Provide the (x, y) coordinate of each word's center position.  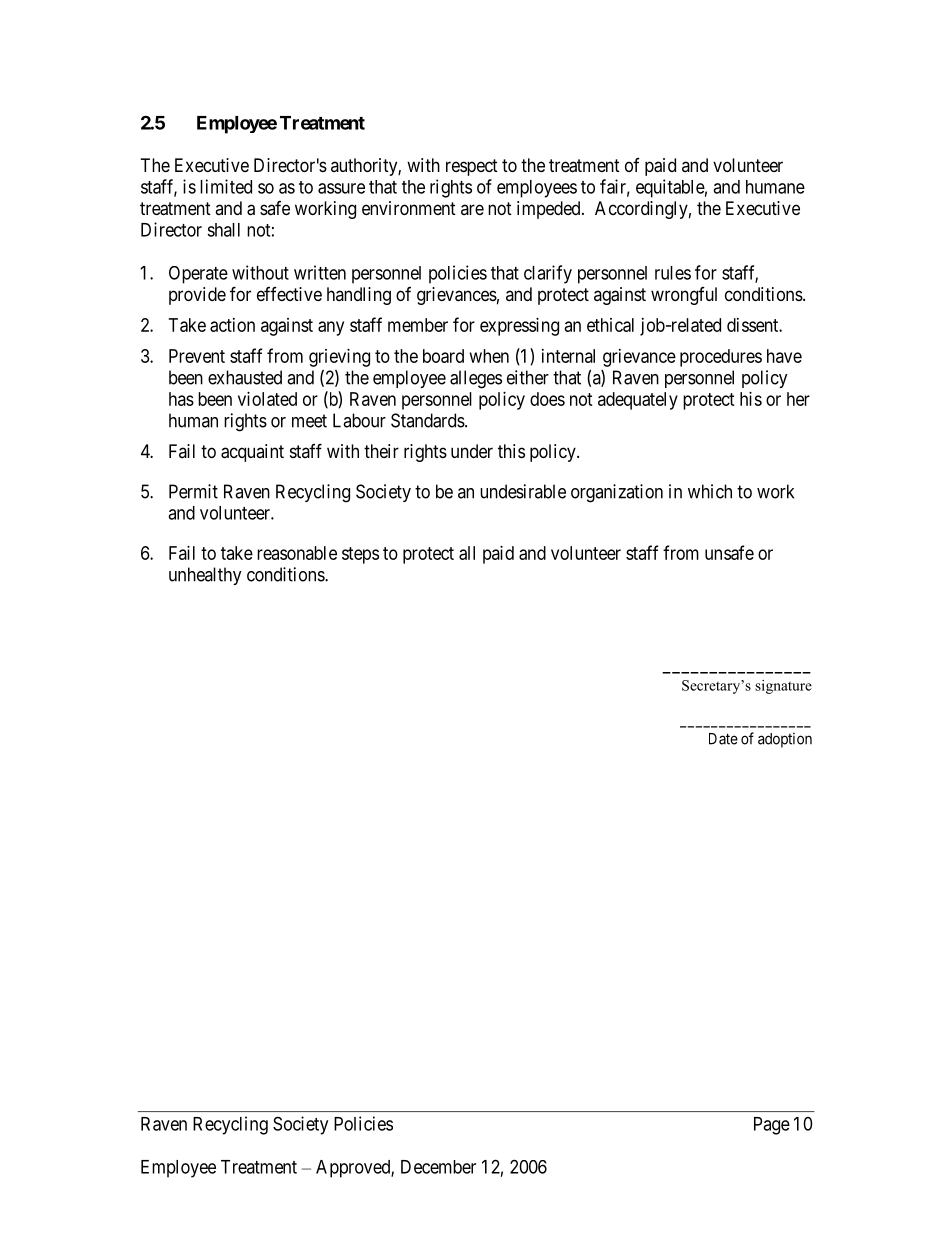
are (472, 209)
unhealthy (205, 576)
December (438, 1167)
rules (673, 273)
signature (783, 687)
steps (360, 555)
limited (226, 186)
